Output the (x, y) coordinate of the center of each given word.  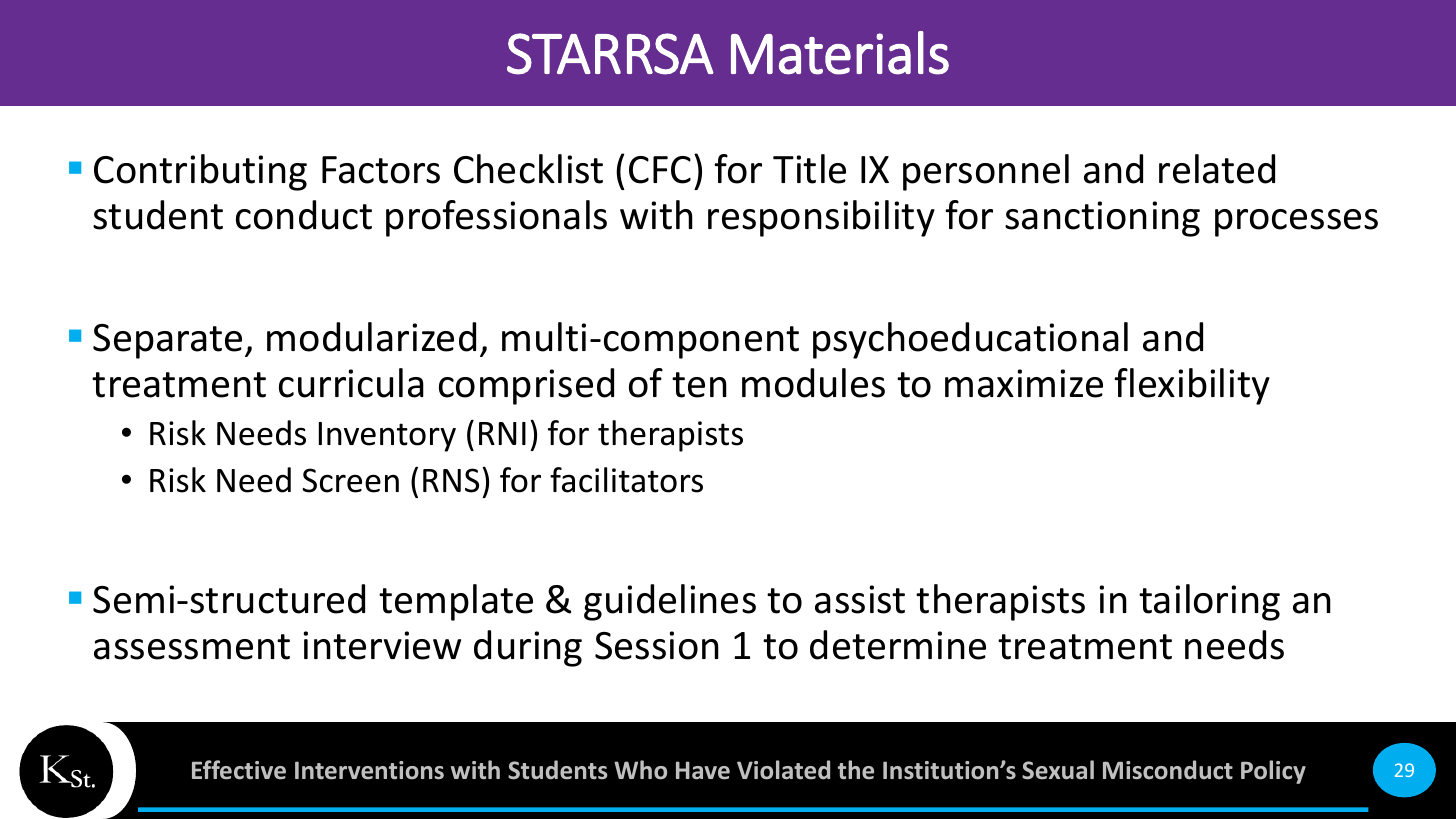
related (1217, 169)
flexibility (1192, 386)
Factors (381, 170)
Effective (239, 770)
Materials (840, 53)
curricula (351, 383)
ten (699, 385)
